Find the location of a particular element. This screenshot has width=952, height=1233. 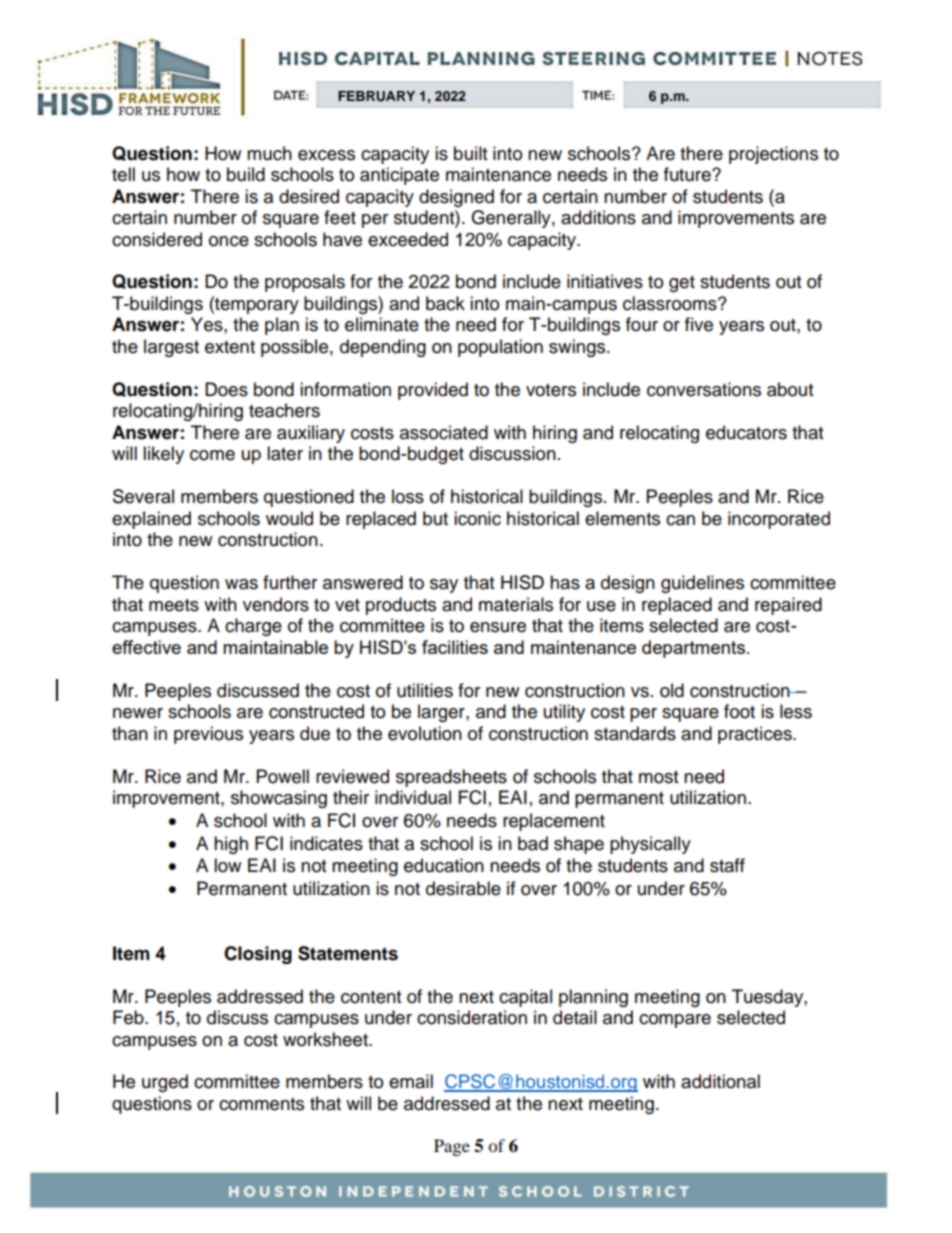

urged is located at coordinates (165, 1083).
